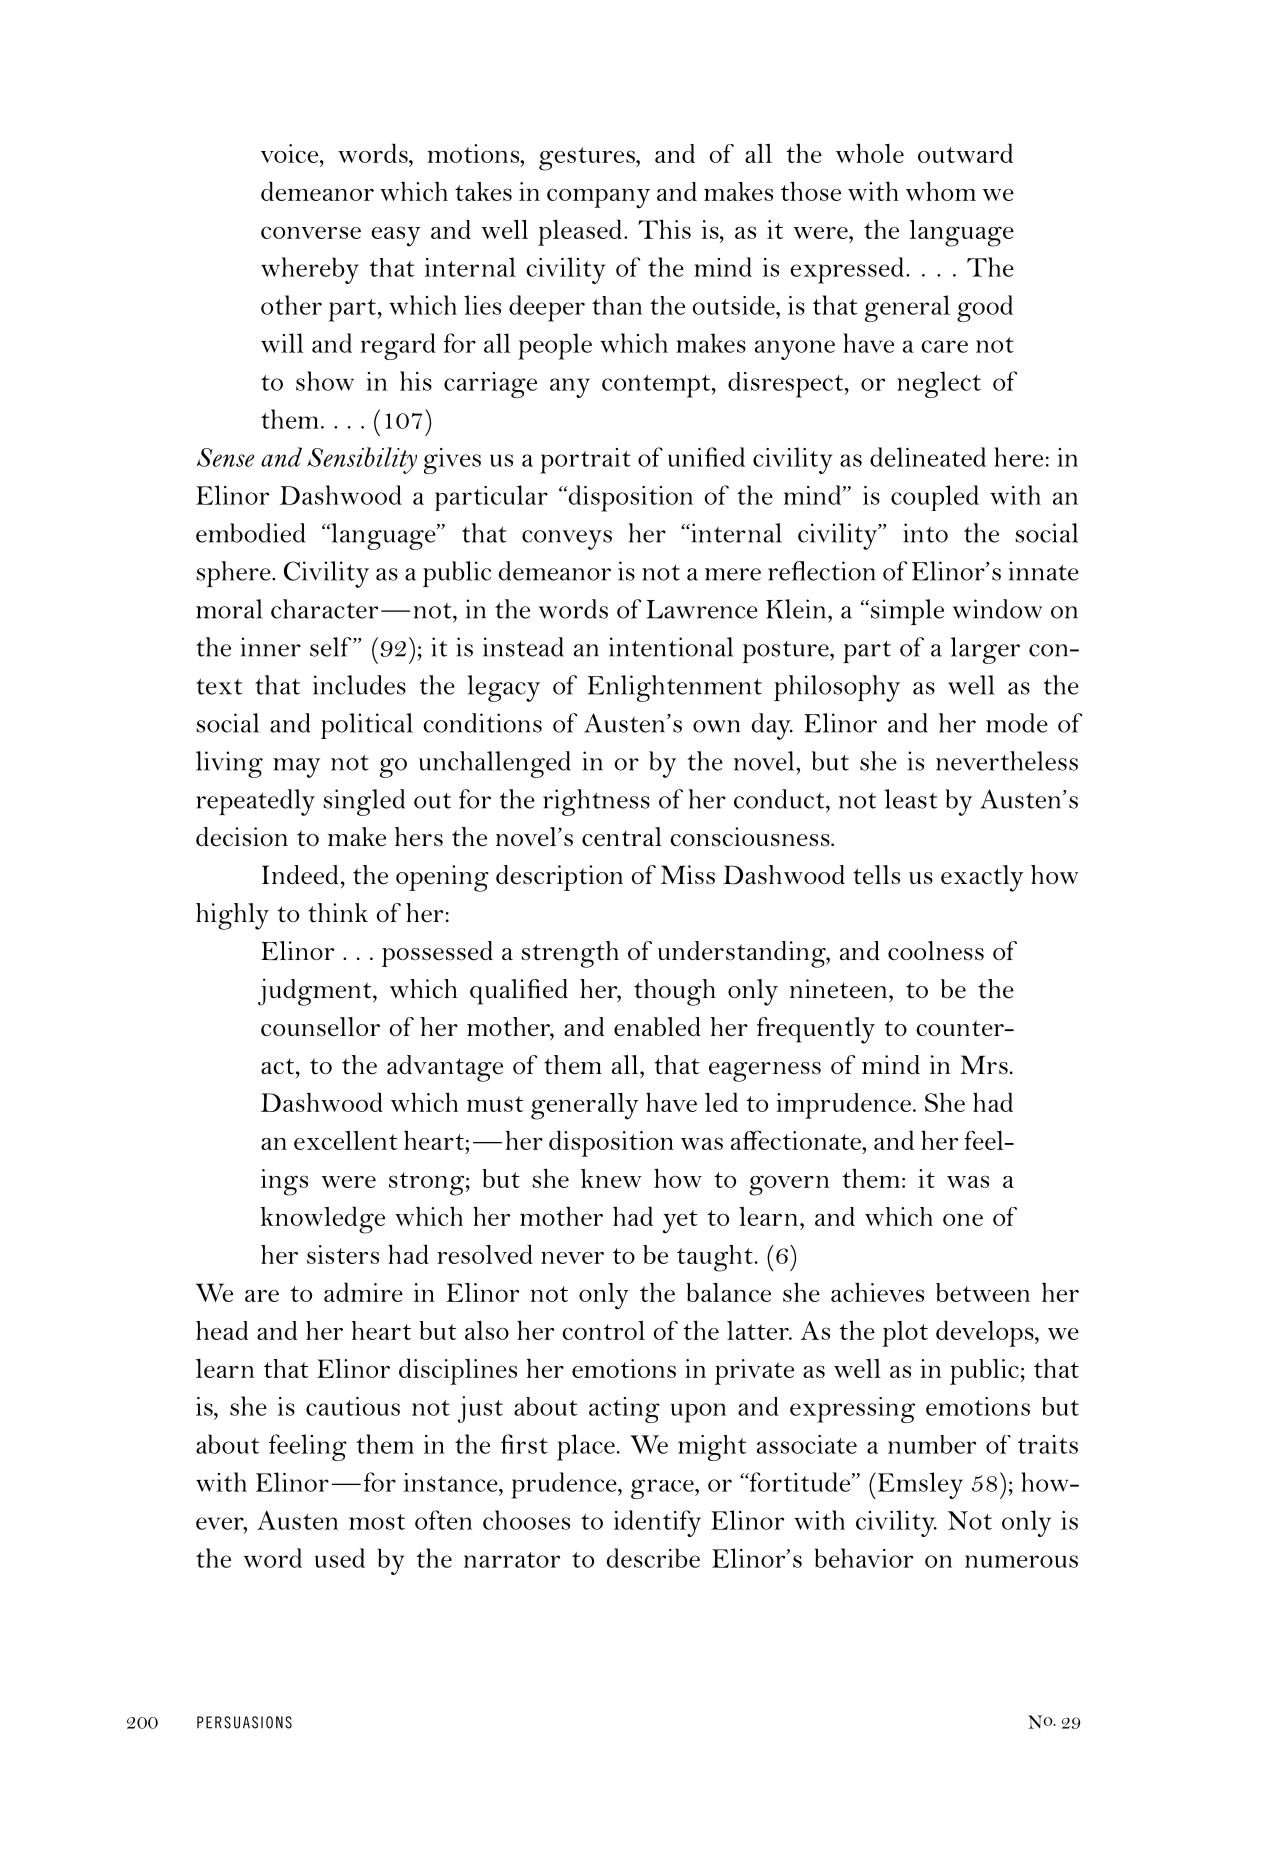  What do you see at coordinates (986, 1333) in the screenshot?
I see `develops` at bounding box center [986, 1333].
